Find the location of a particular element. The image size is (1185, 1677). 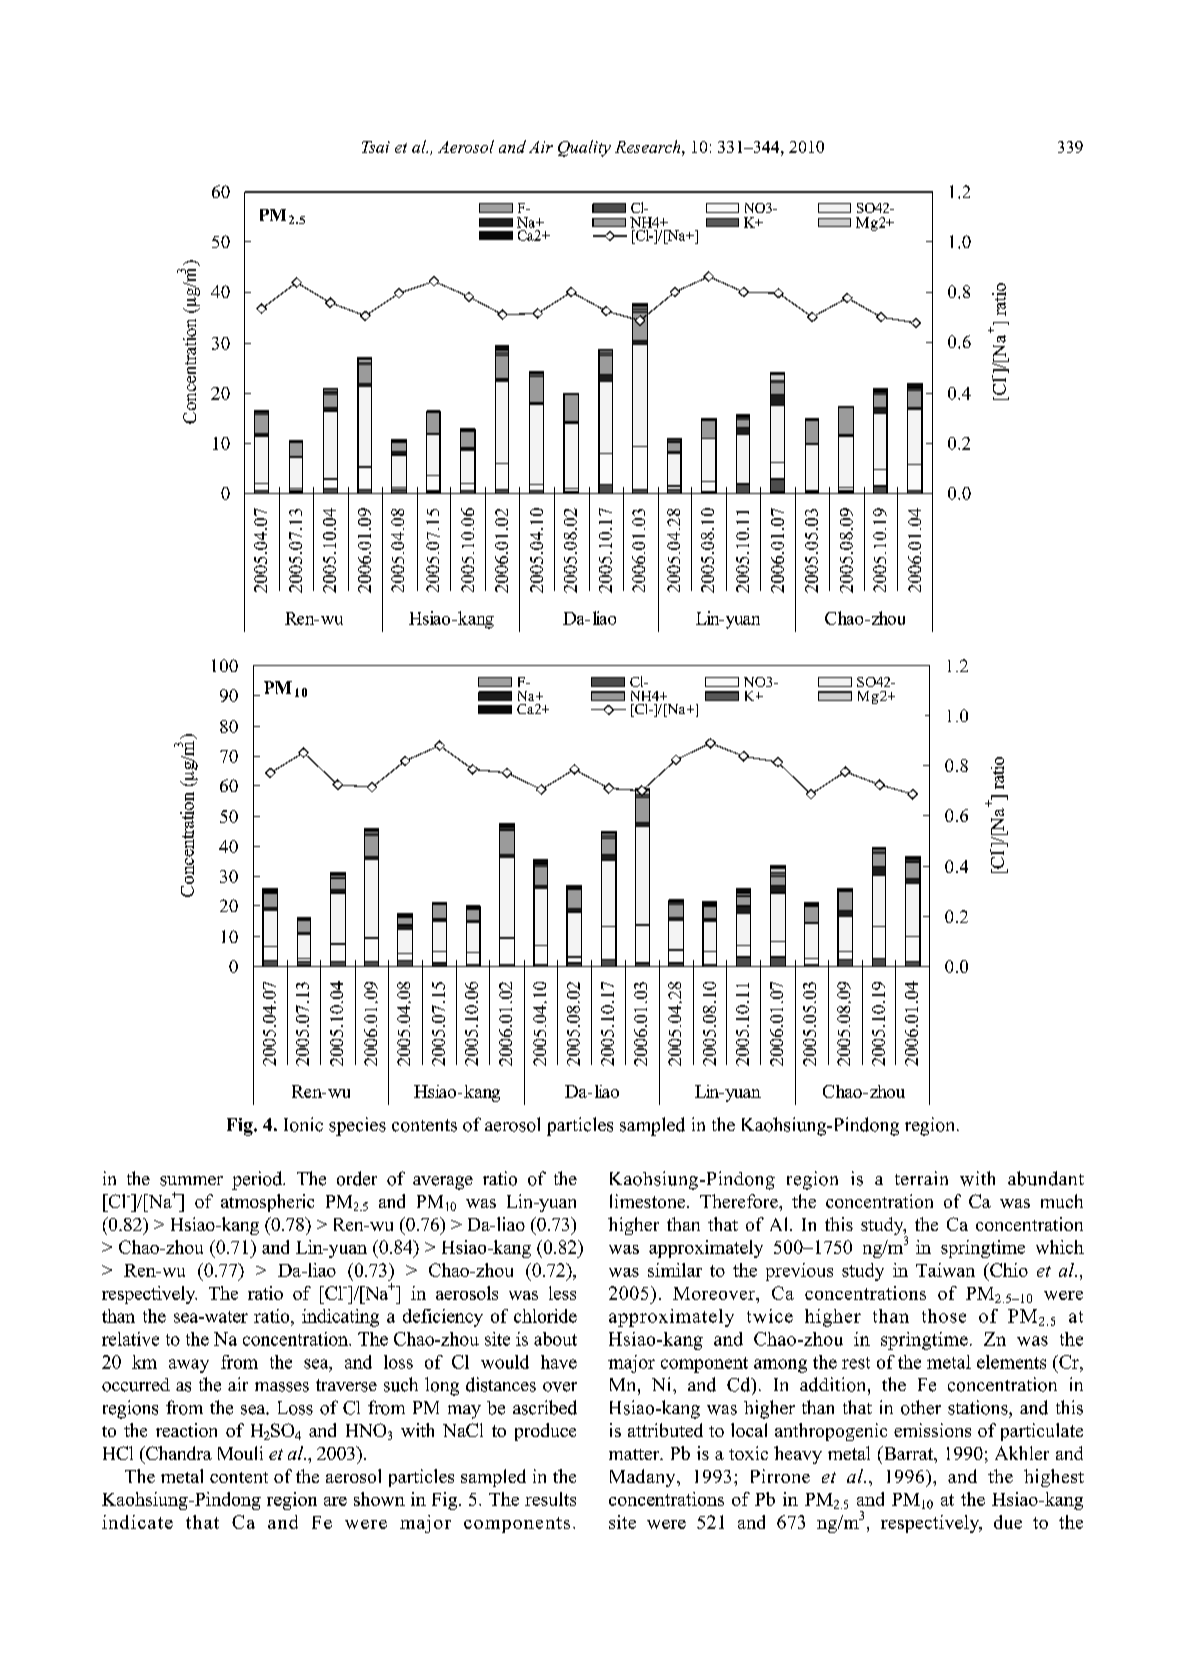

results is located at coordinates (550, 1499).
